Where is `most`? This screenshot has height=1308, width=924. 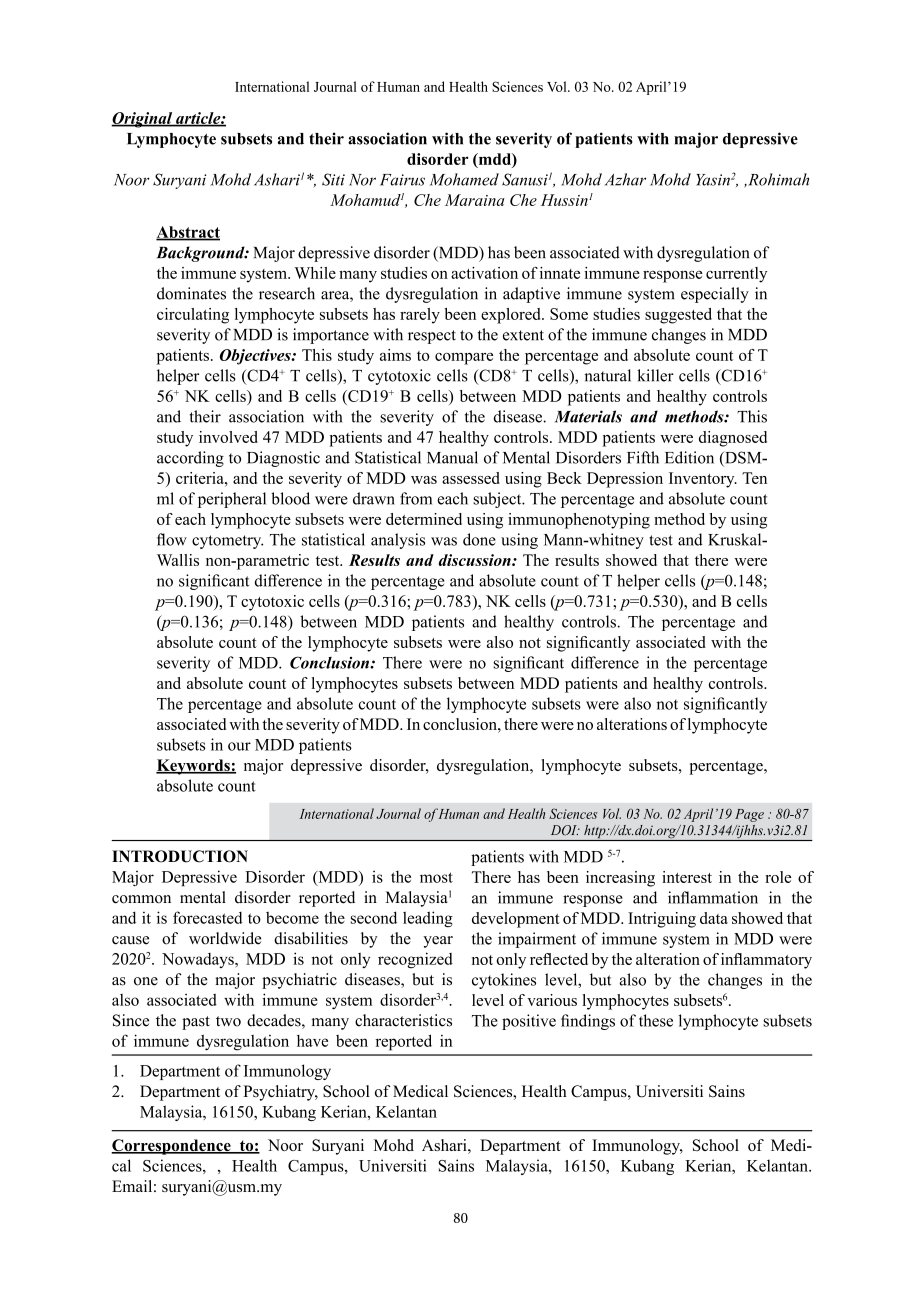
most is located at coordinates (436, 877).
